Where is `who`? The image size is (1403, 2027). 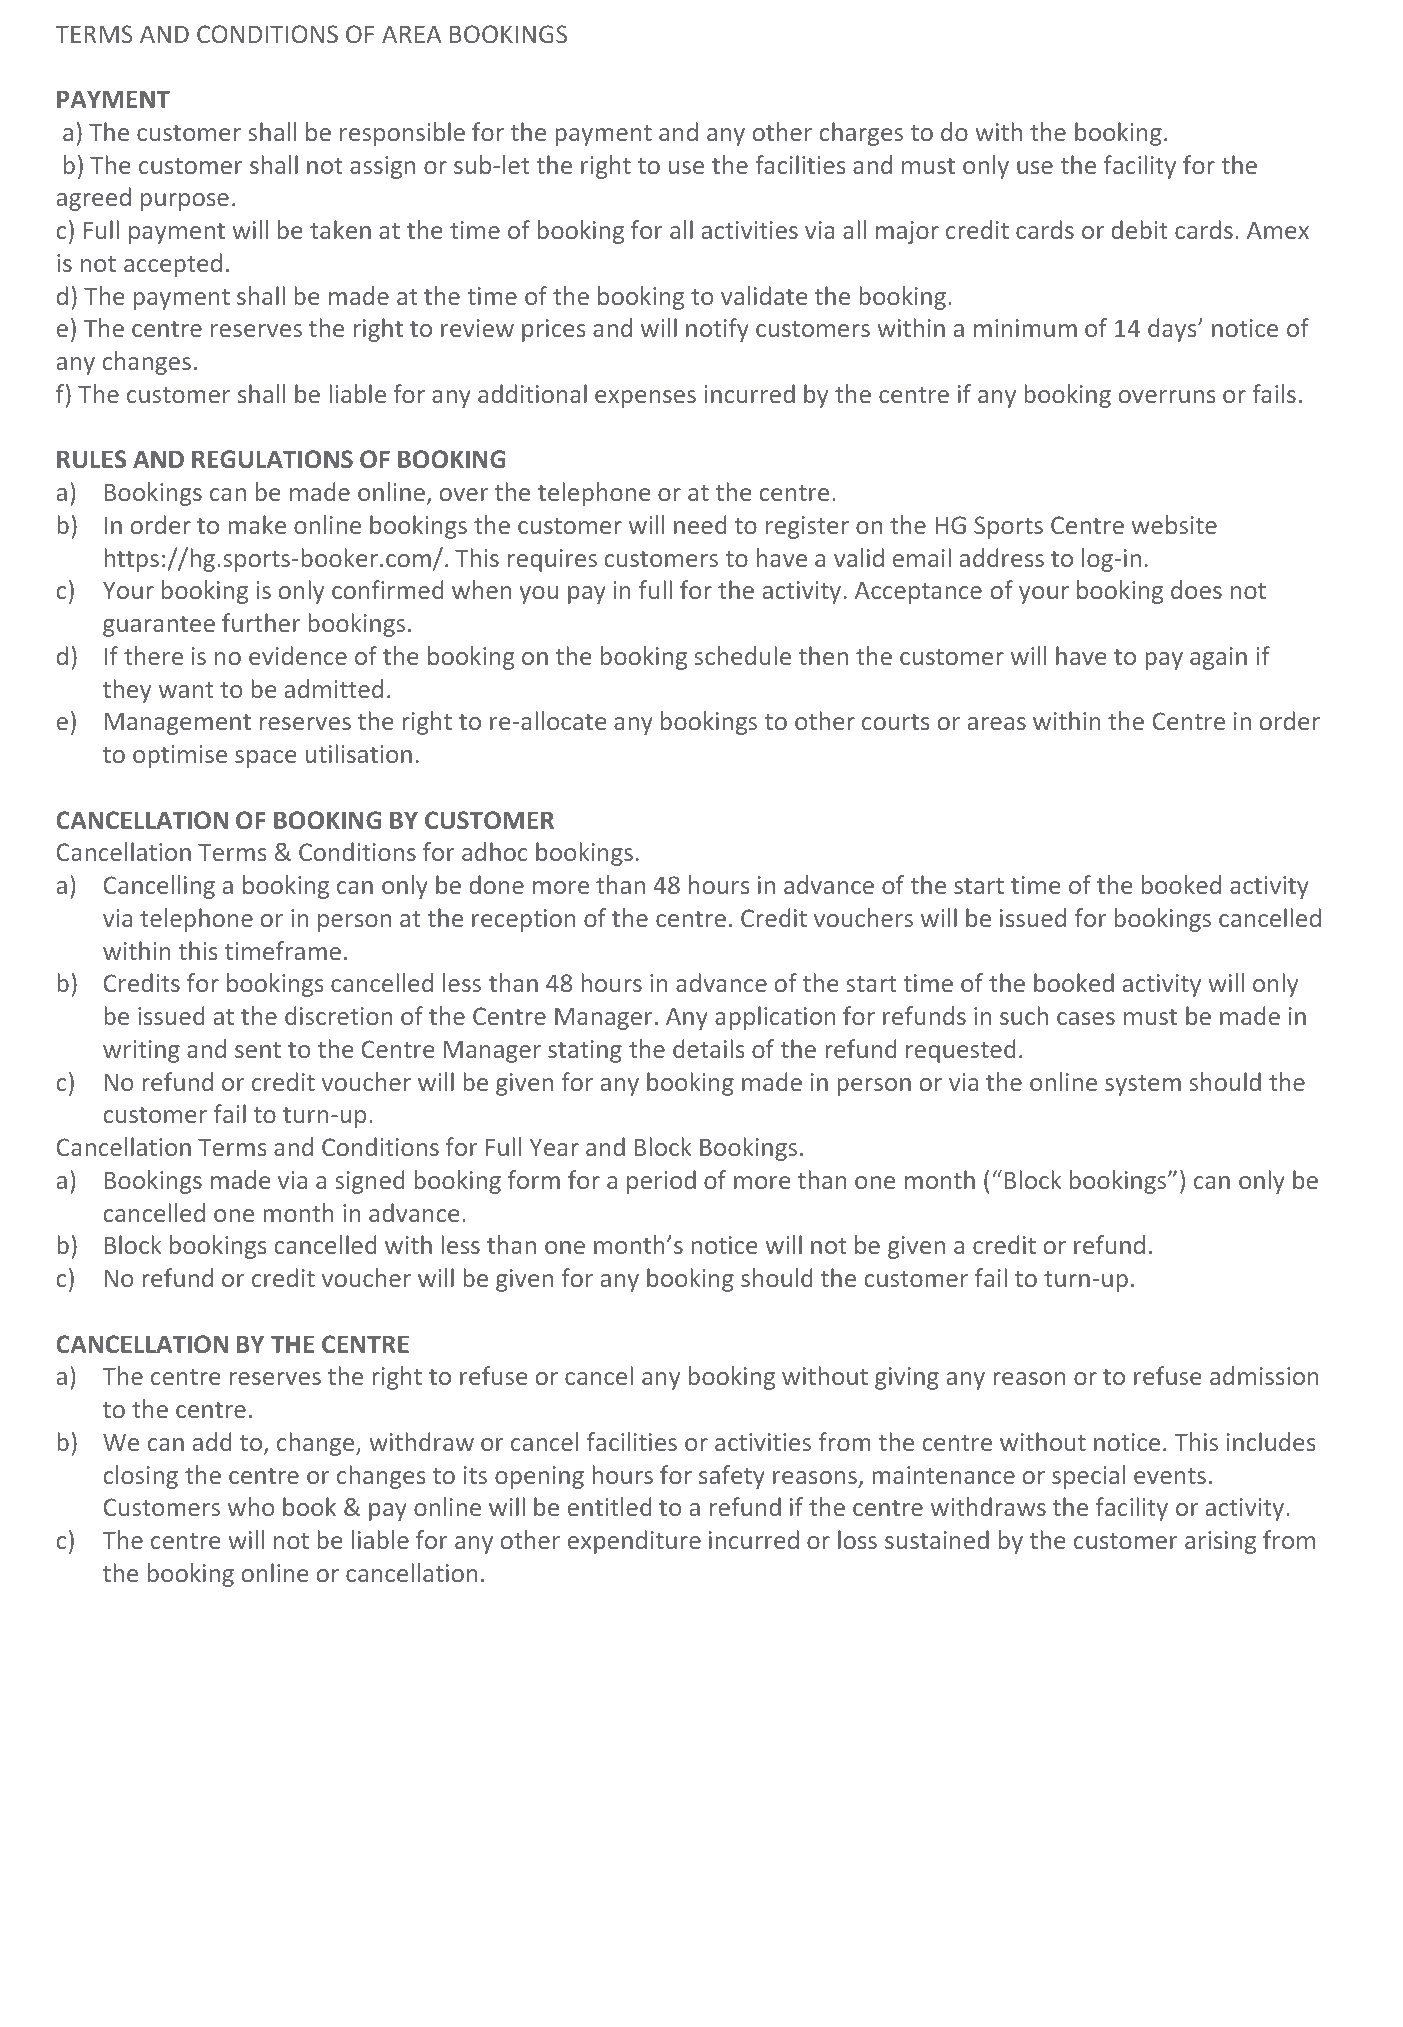 who is located at coordinates (251, 1506).
